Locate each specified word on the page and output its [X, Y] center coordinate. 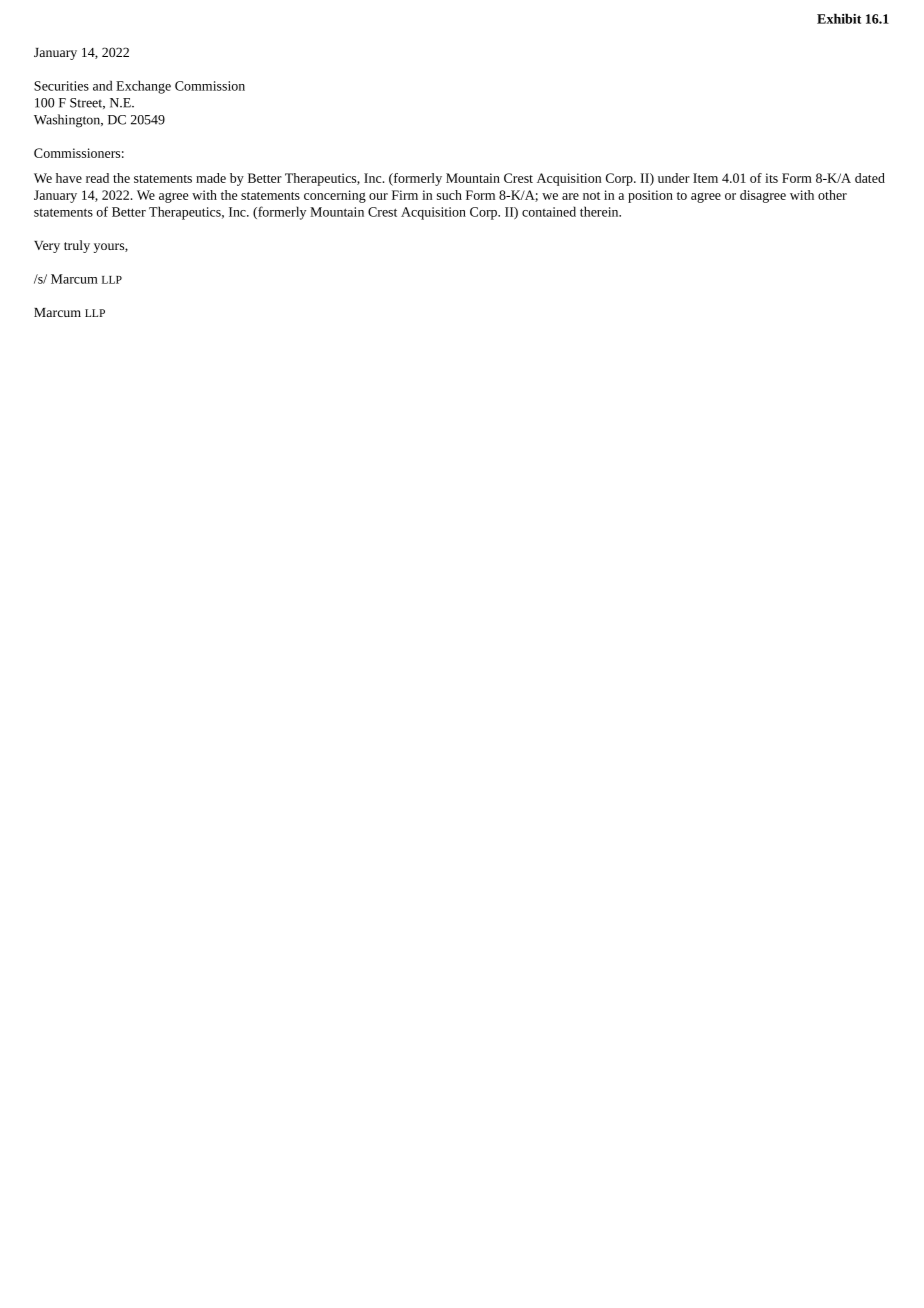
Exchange [143, 87]
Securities [61, 86]
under [674, 178]
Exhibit [839, 18]
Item [705, 178]
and [103, 85]
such [449, 195]
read [97, 178]
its [771, 178]
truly [77, 246]
